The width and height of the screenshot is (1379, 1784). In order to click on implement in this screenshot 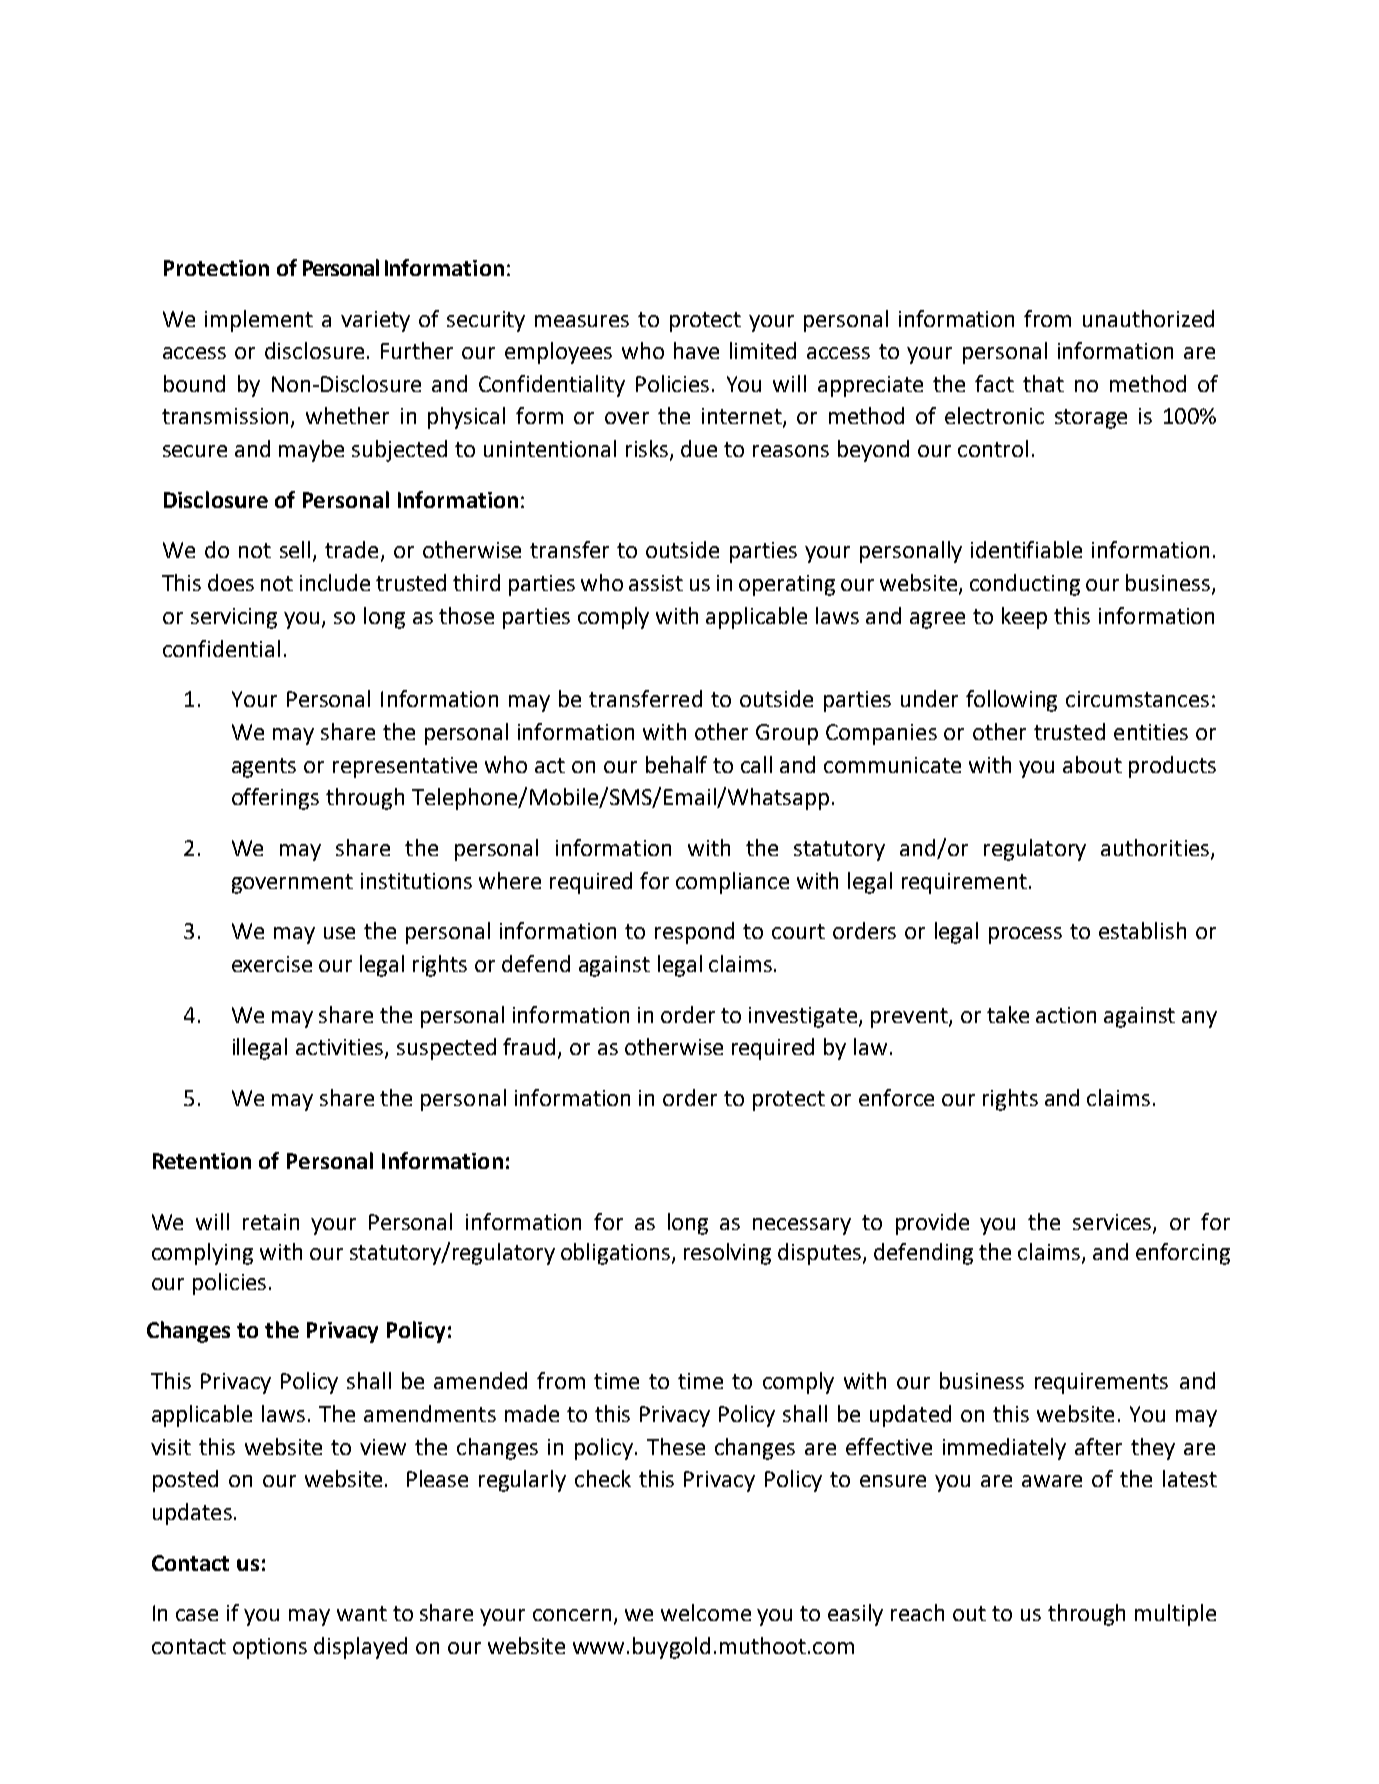, I will do `click(259, 321)`.
